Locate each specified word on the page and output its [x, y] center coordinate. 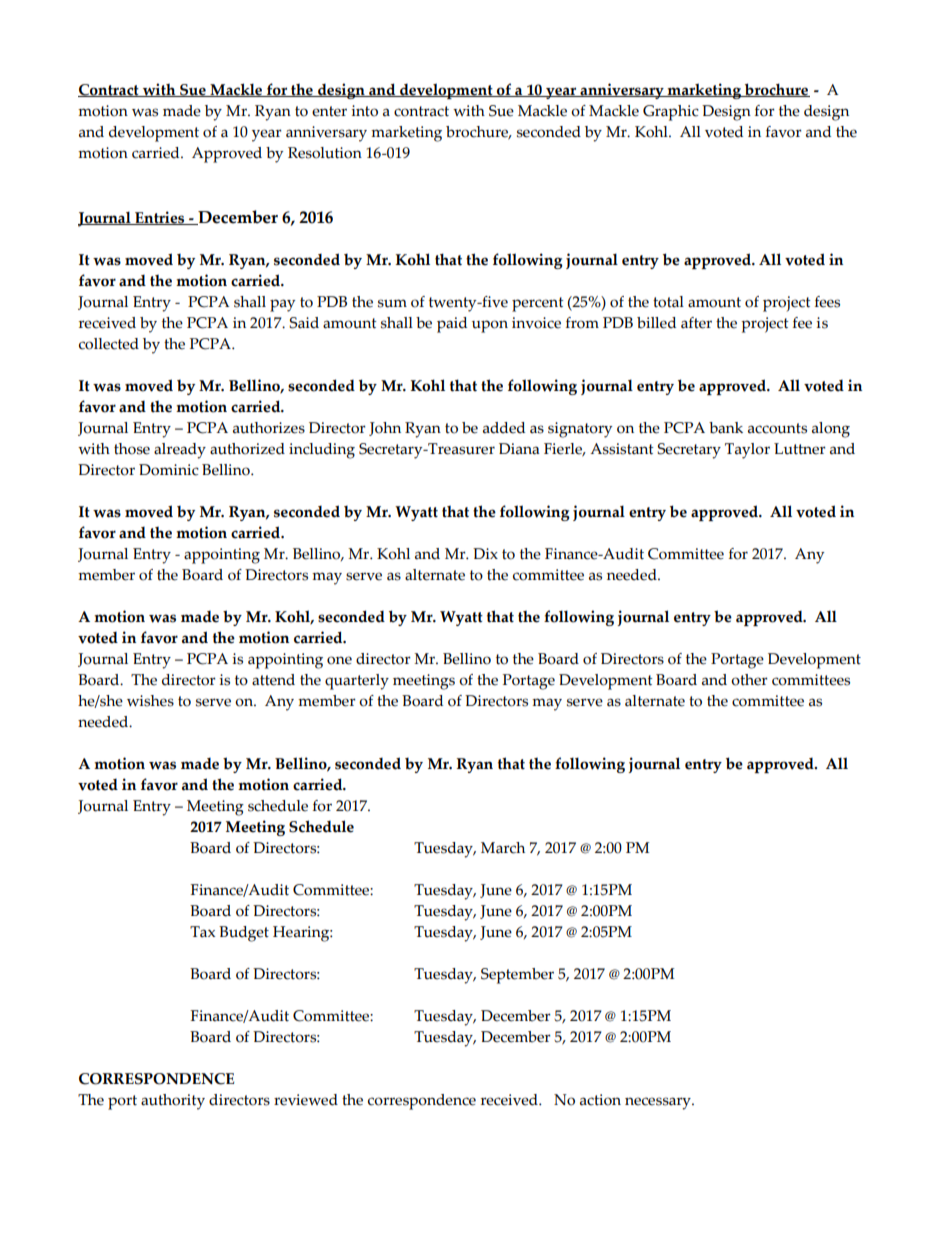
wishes [150, 701]
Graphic [671, 113]
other [749, 680]
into [364, 111]
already [180, 451]
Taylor [747, 451]
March [503, 848]
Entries [160, 218]
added [504, 428]
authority [173, 1102]
